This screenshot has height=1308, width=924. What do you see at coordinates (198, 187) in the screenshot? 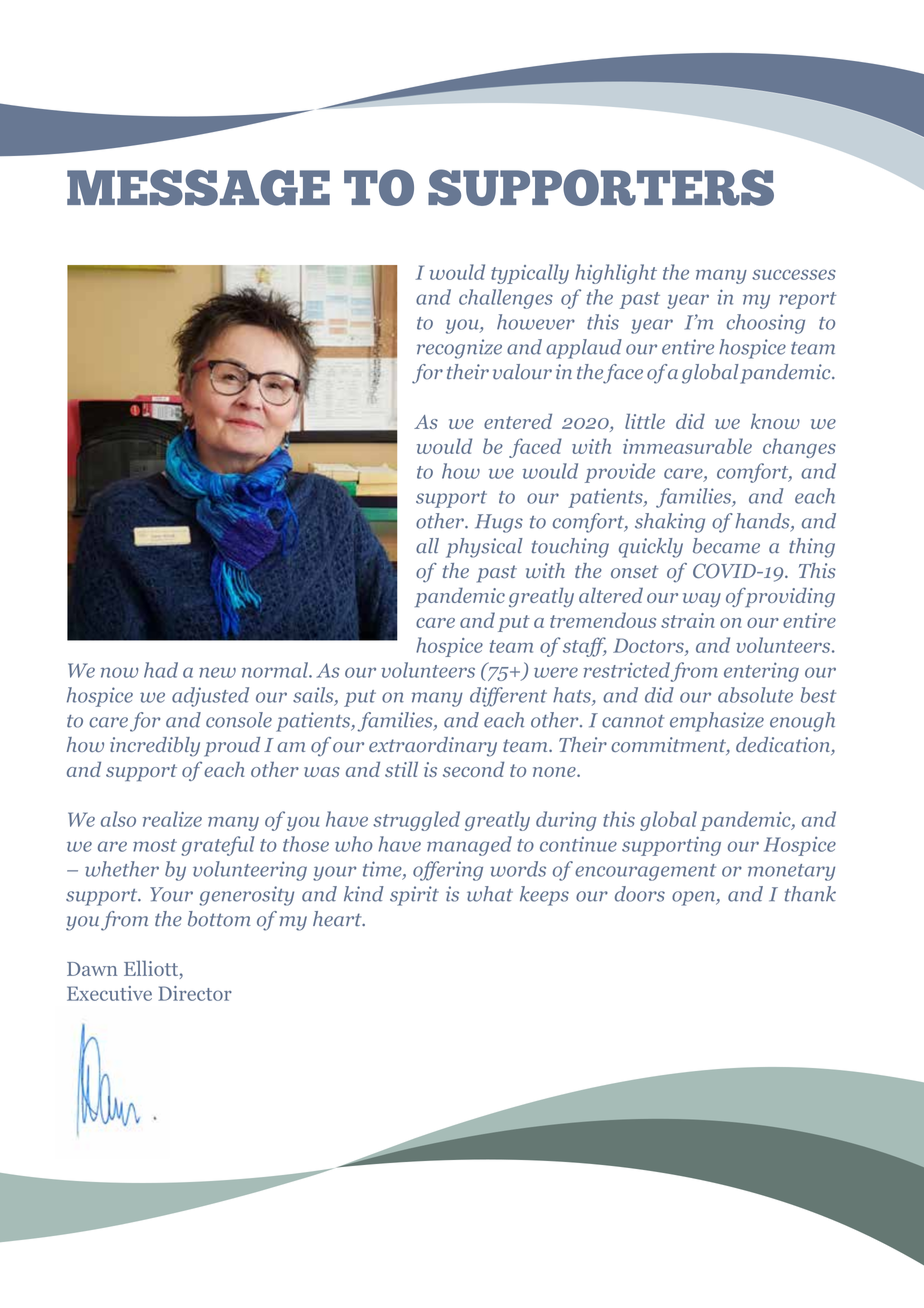
I see `MESSAGE` at bounding box center [198, 187].
